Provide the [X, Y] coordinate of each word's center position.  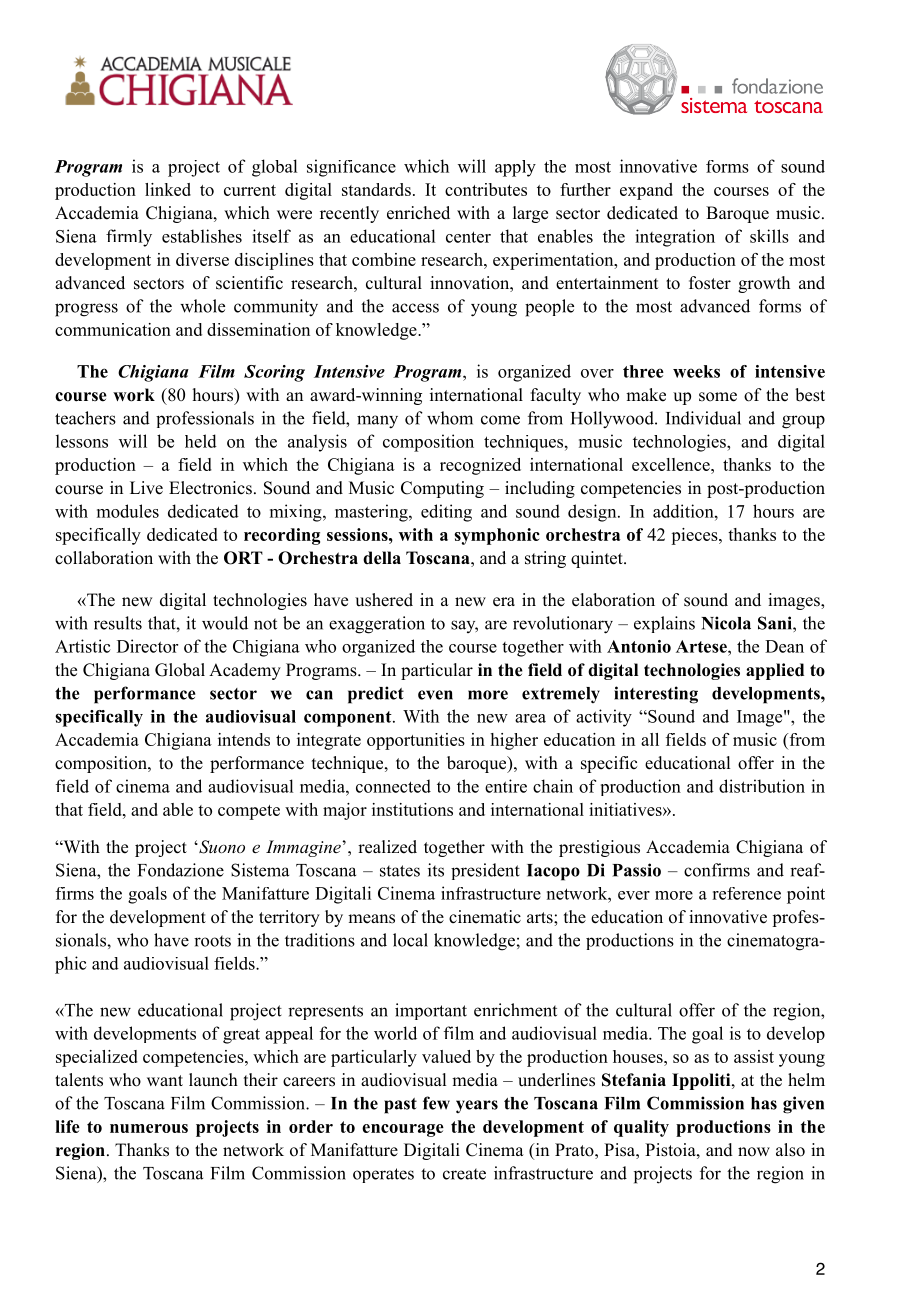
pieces [695, 536]
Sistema [260, 870]
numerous [149, 1128]
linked [168, 189]
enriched [418, 213]
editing [446, 513]
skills [769, 236]
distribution [762, 786]
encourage [403, 1130]
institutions [412, 809]
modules [128, 511]
